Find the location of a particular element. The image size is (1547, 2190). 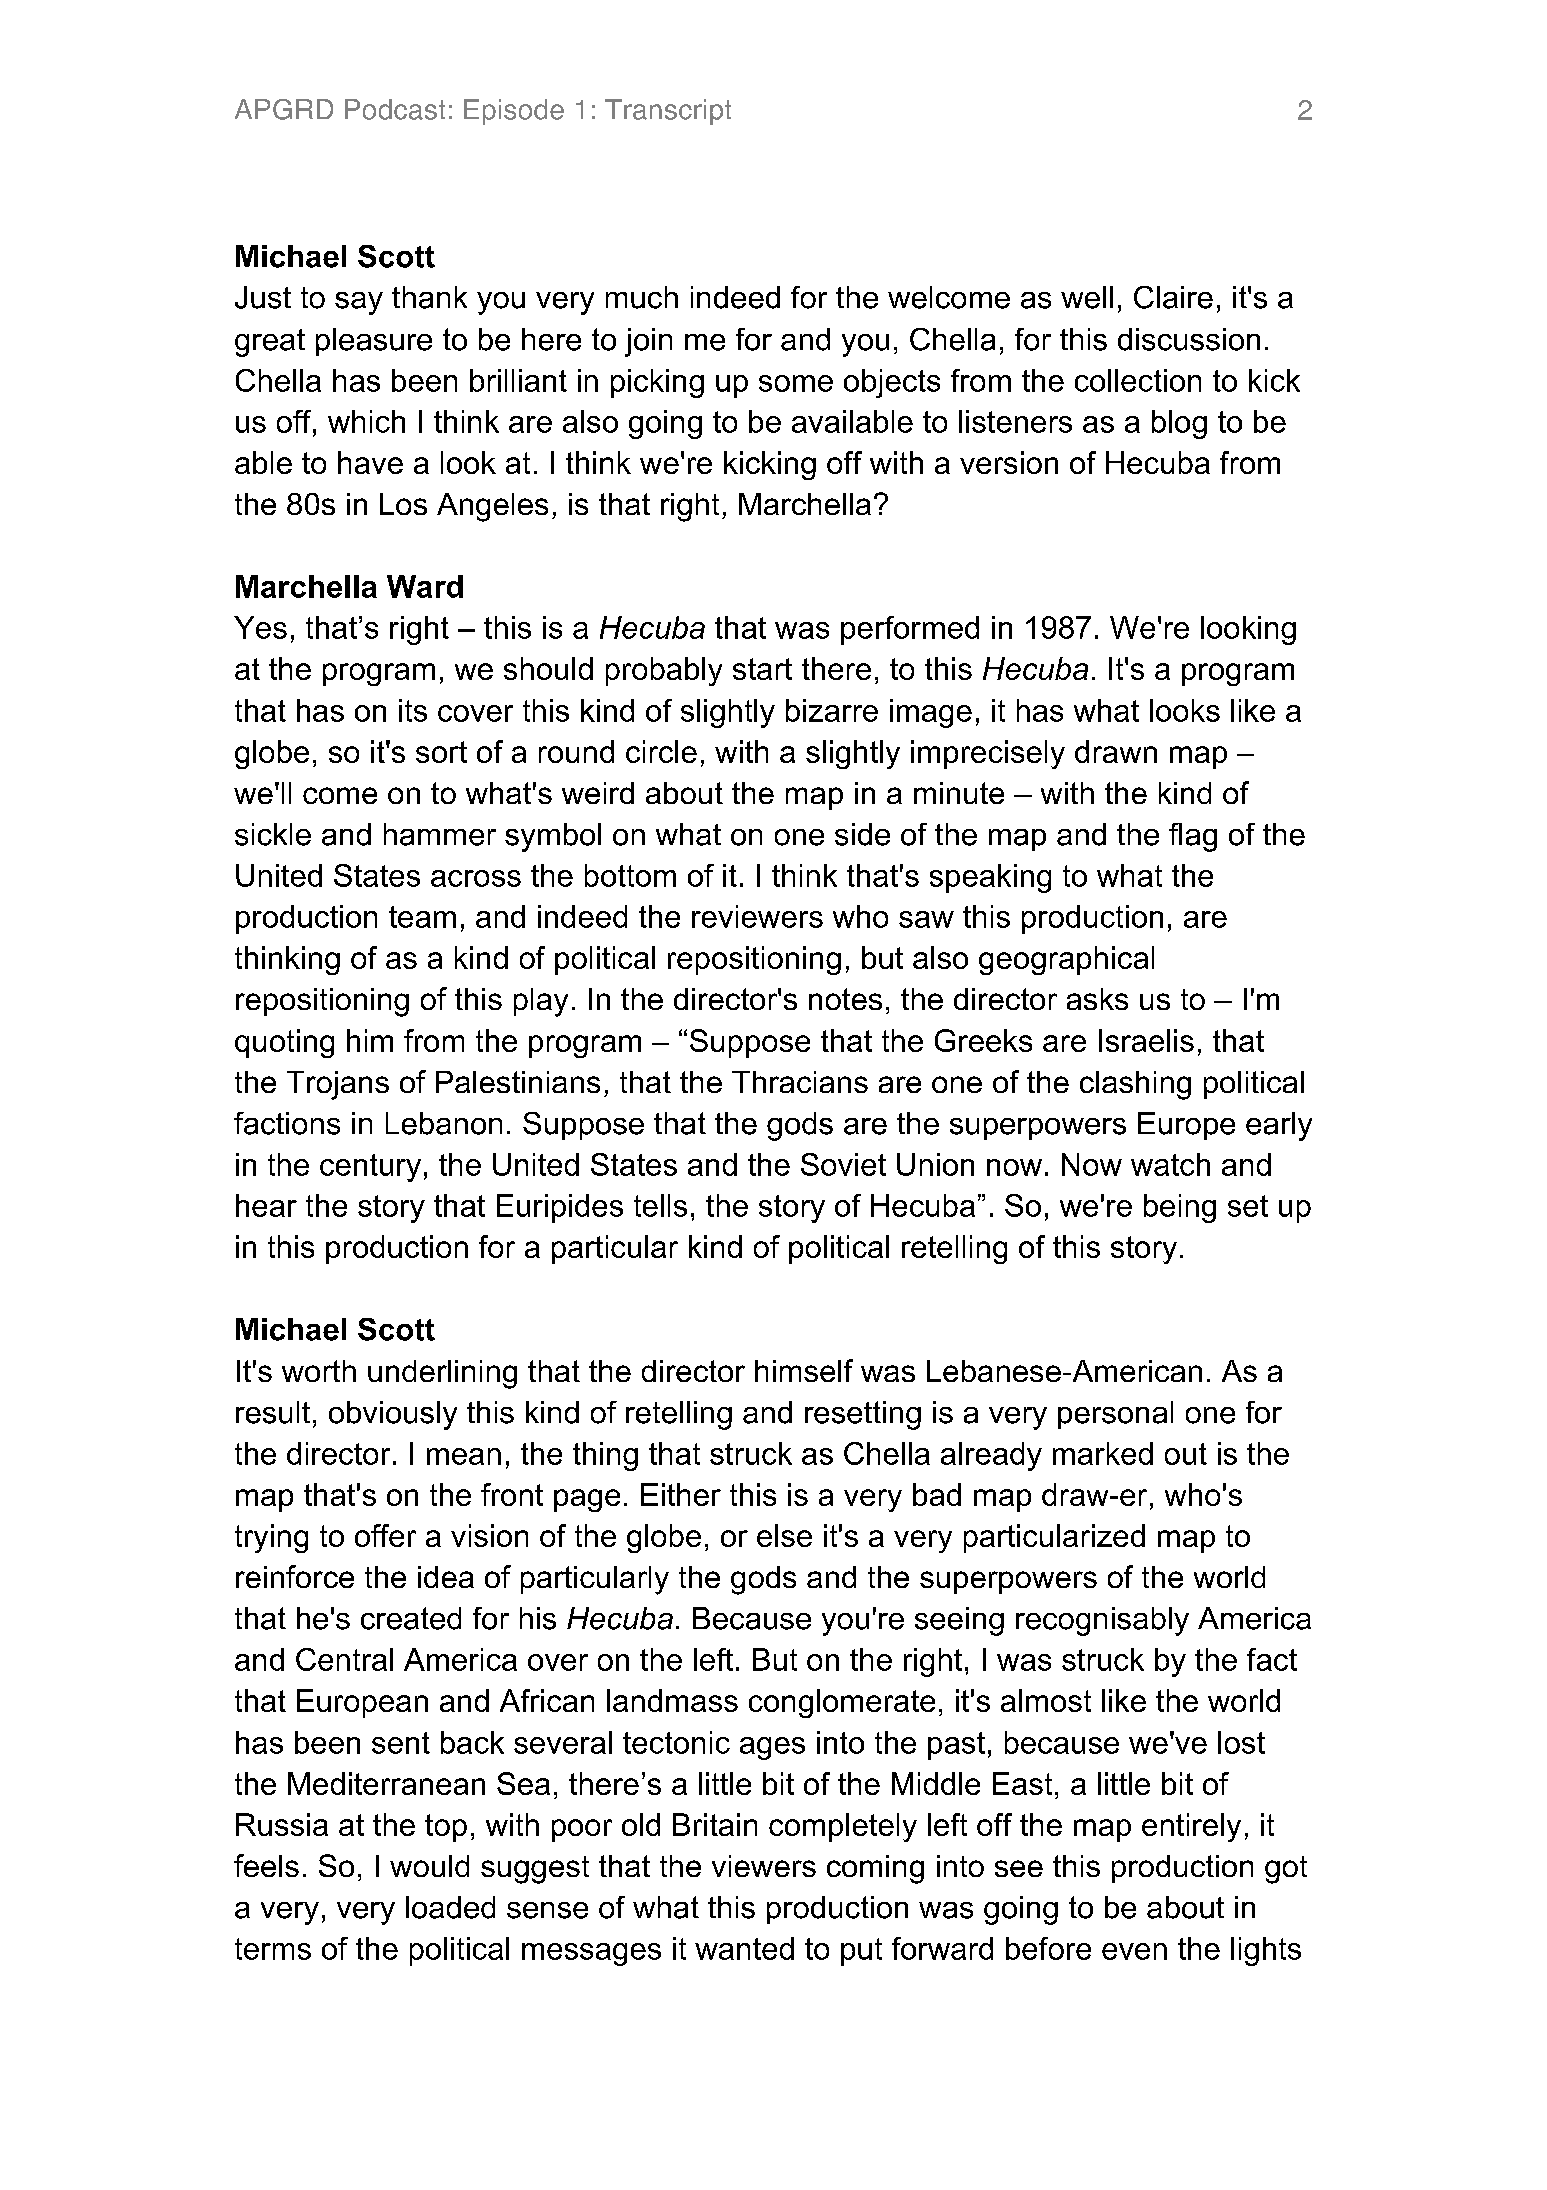

bizarre is located at coordinates (832, 710).
